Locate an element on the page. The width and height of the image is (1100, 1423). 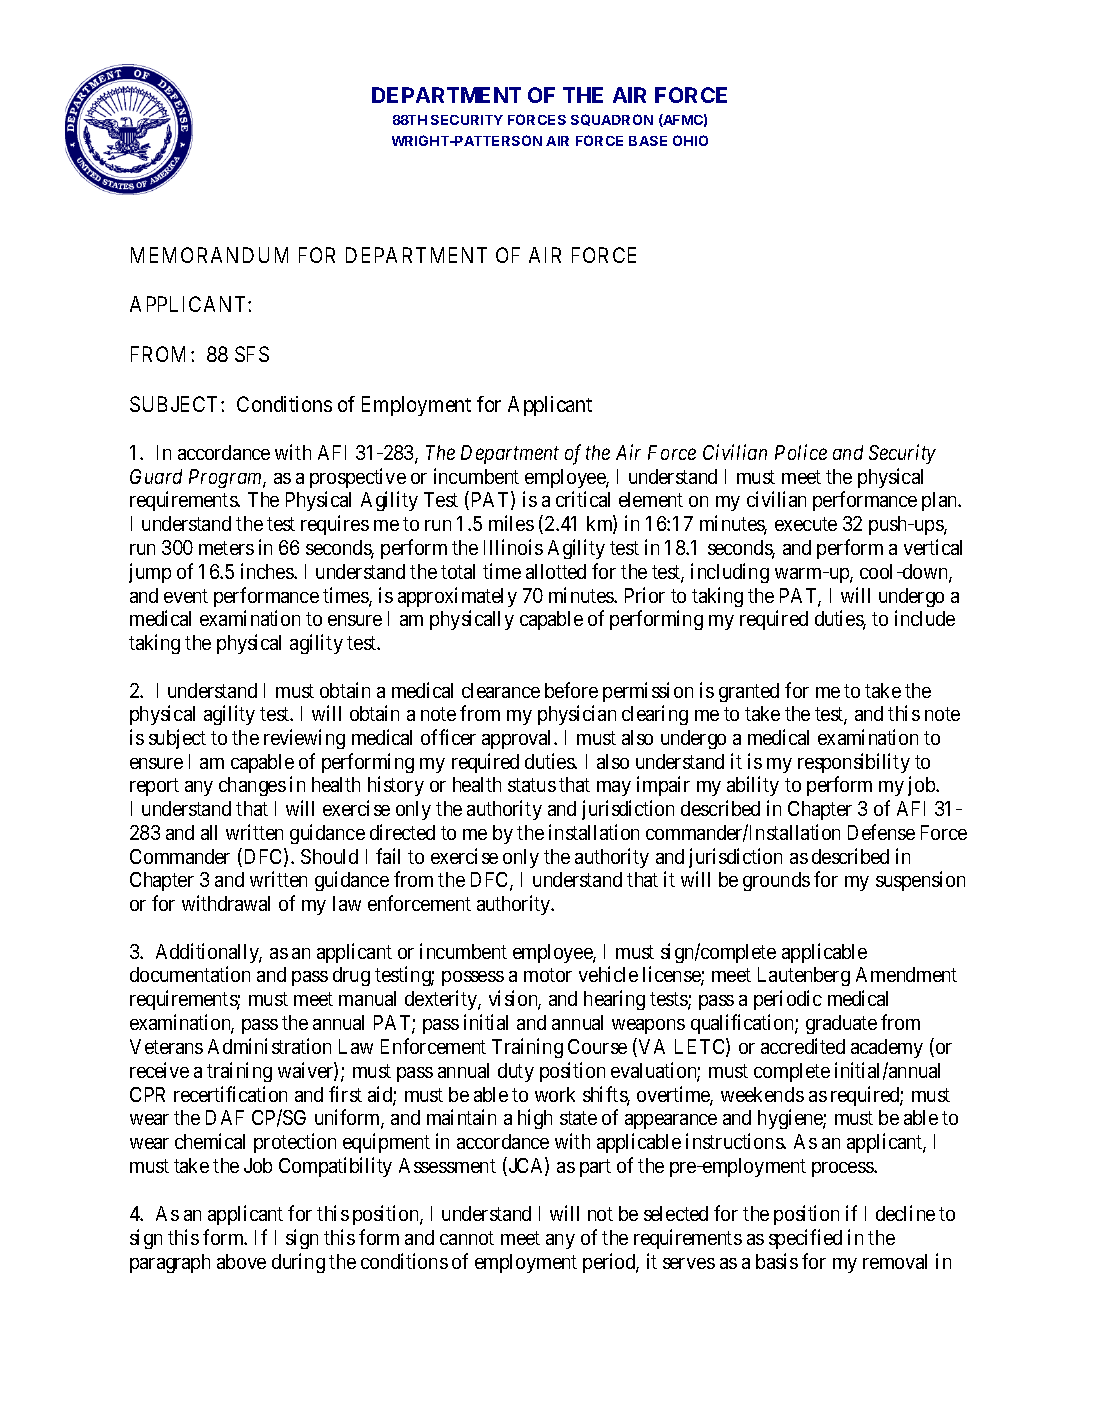
granted is located at coordinates (749, 692).
